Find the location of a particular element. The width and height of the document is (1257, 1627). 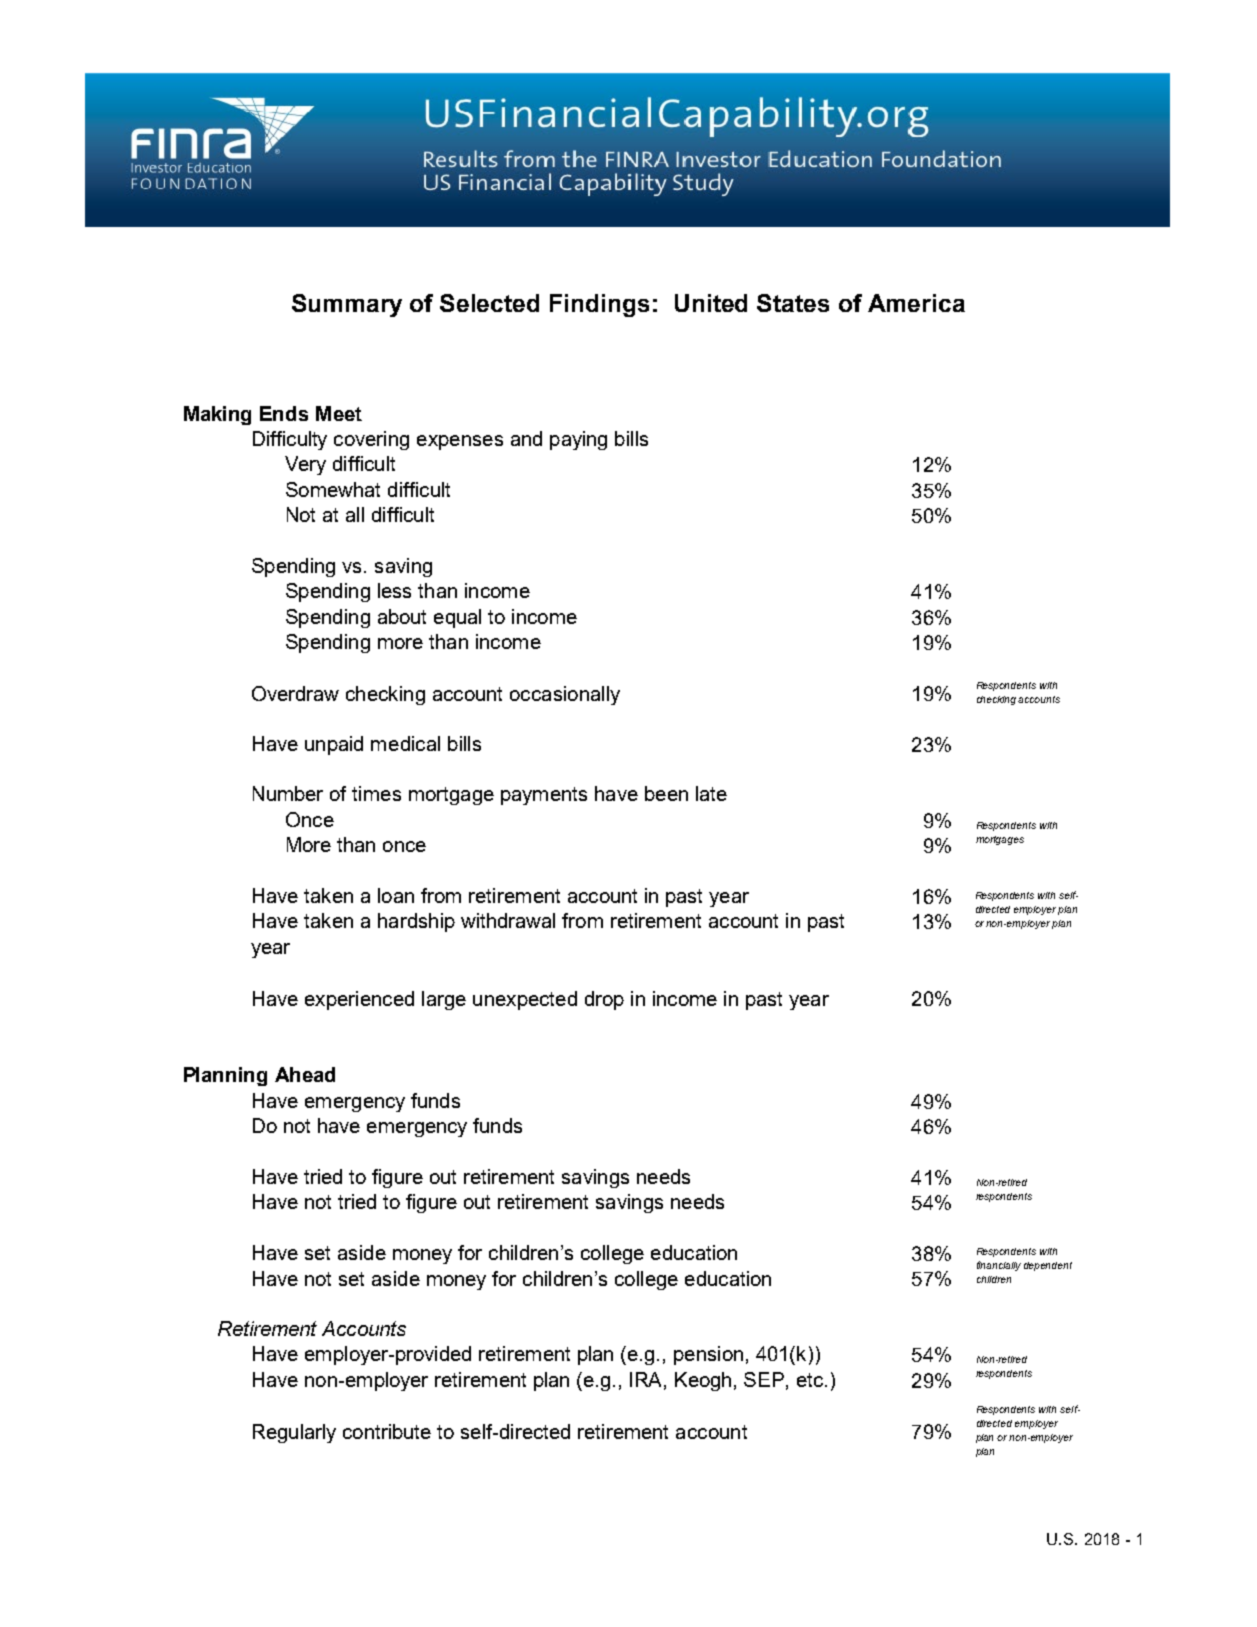

financially is located at coordinates (999, 1266).
